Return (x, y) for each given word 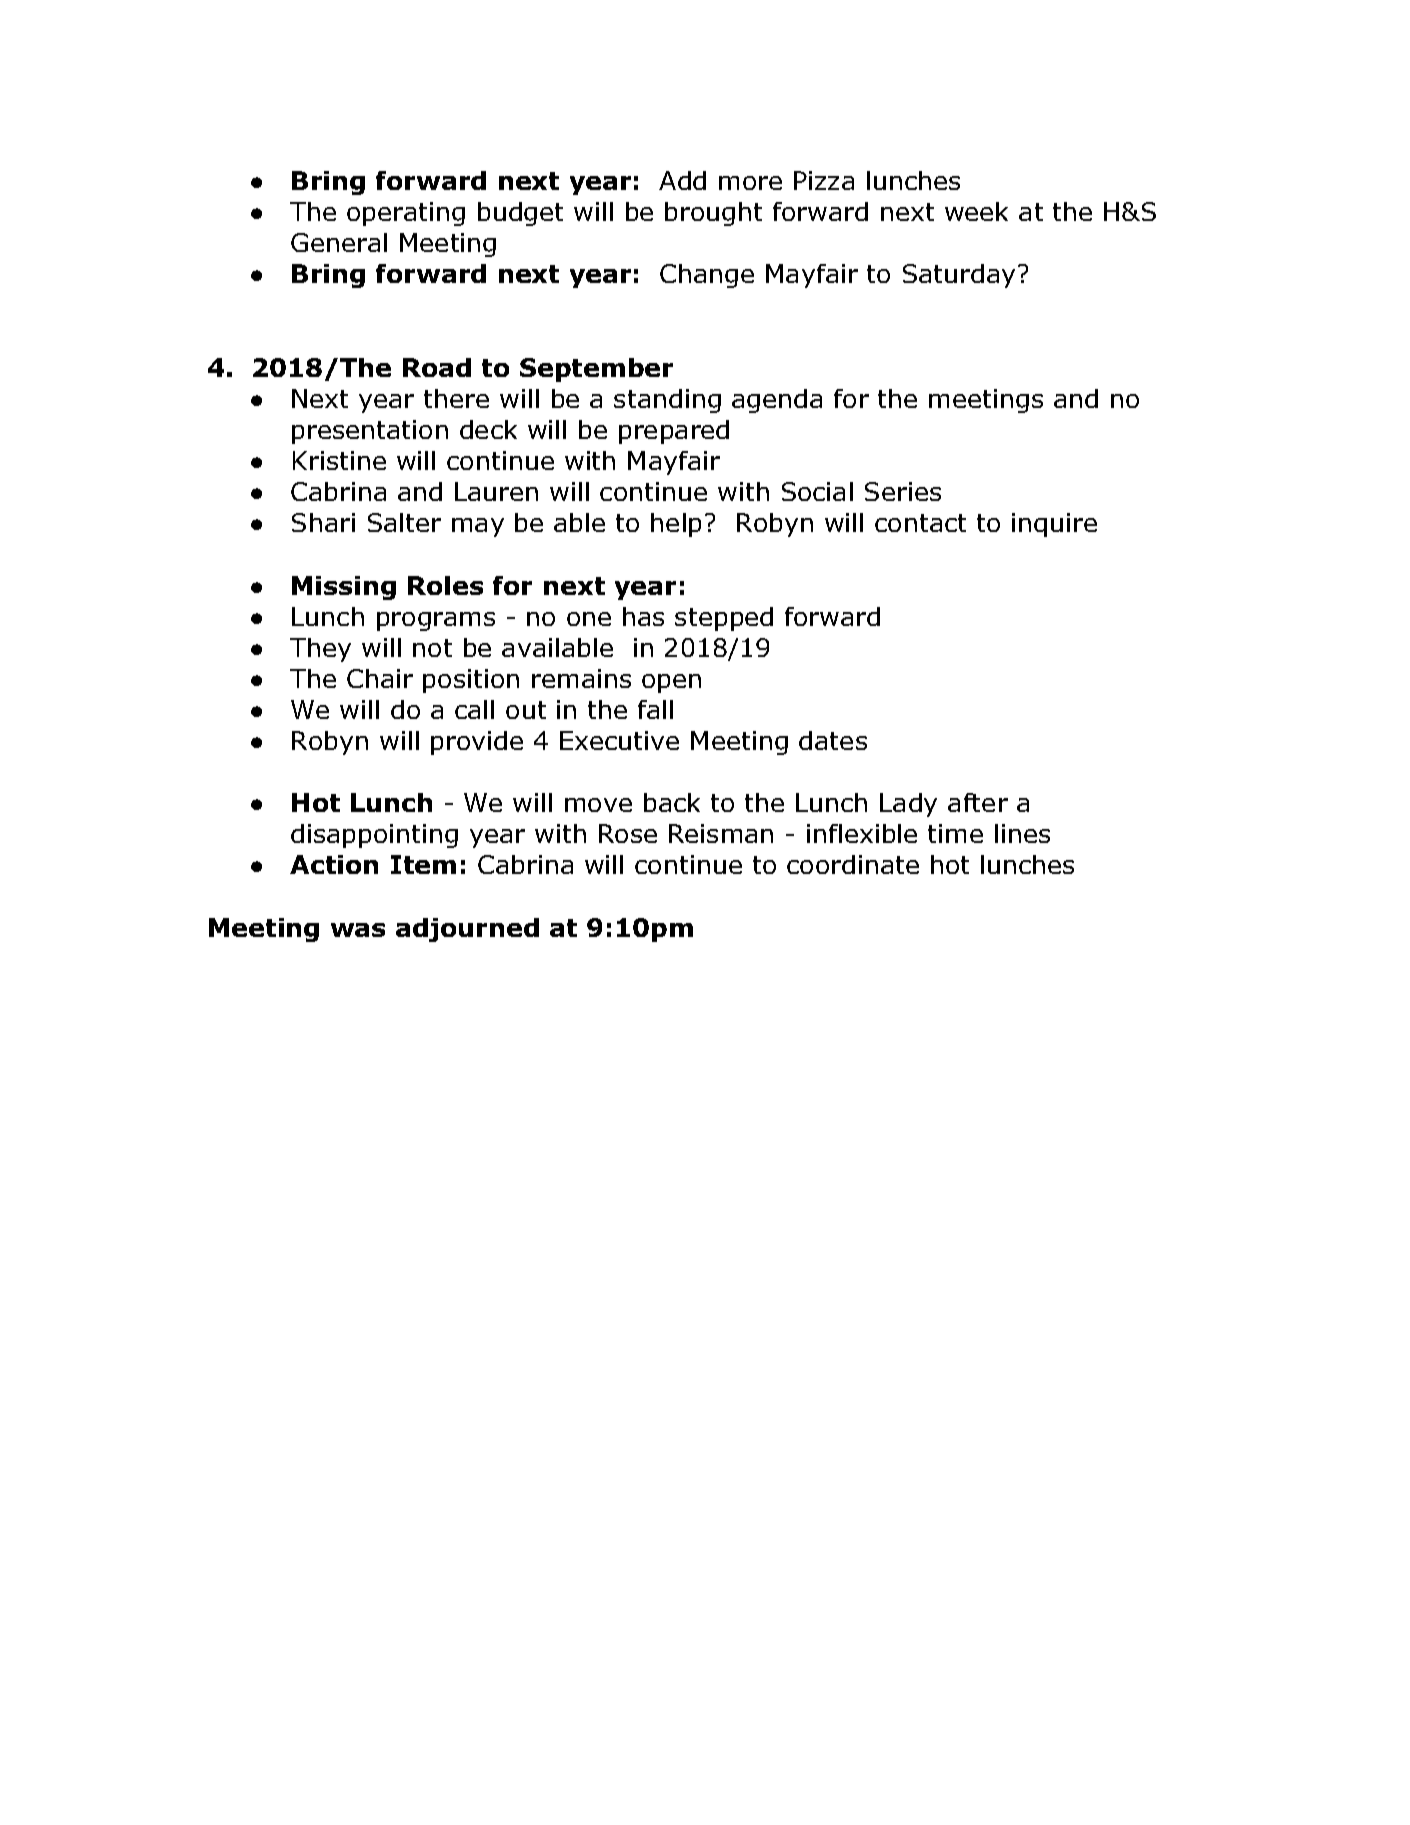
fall (655, 709)
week (976, 211)
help (676, 525)
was (358, 930)
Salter (404, 522)
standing (667, 401)
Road (437, 367)
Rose (628, 833)
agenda (777, 401)
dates (833, 740)
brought (713, 214)
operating (406, 214)
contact (920, 523)
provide (477, 743)
